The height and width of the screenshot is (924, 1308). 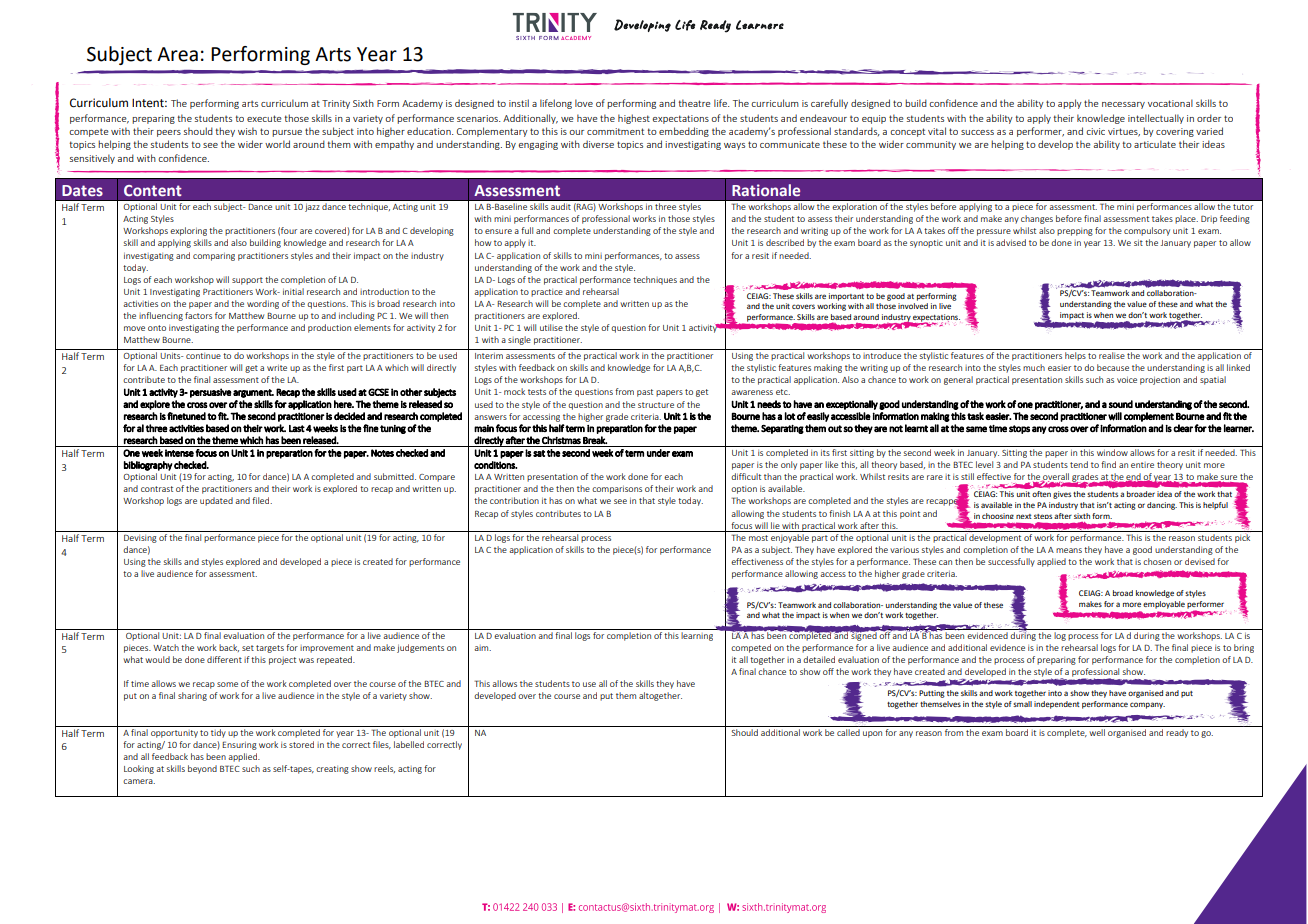 I want to click on beyond, so click(x=202, y=769).
